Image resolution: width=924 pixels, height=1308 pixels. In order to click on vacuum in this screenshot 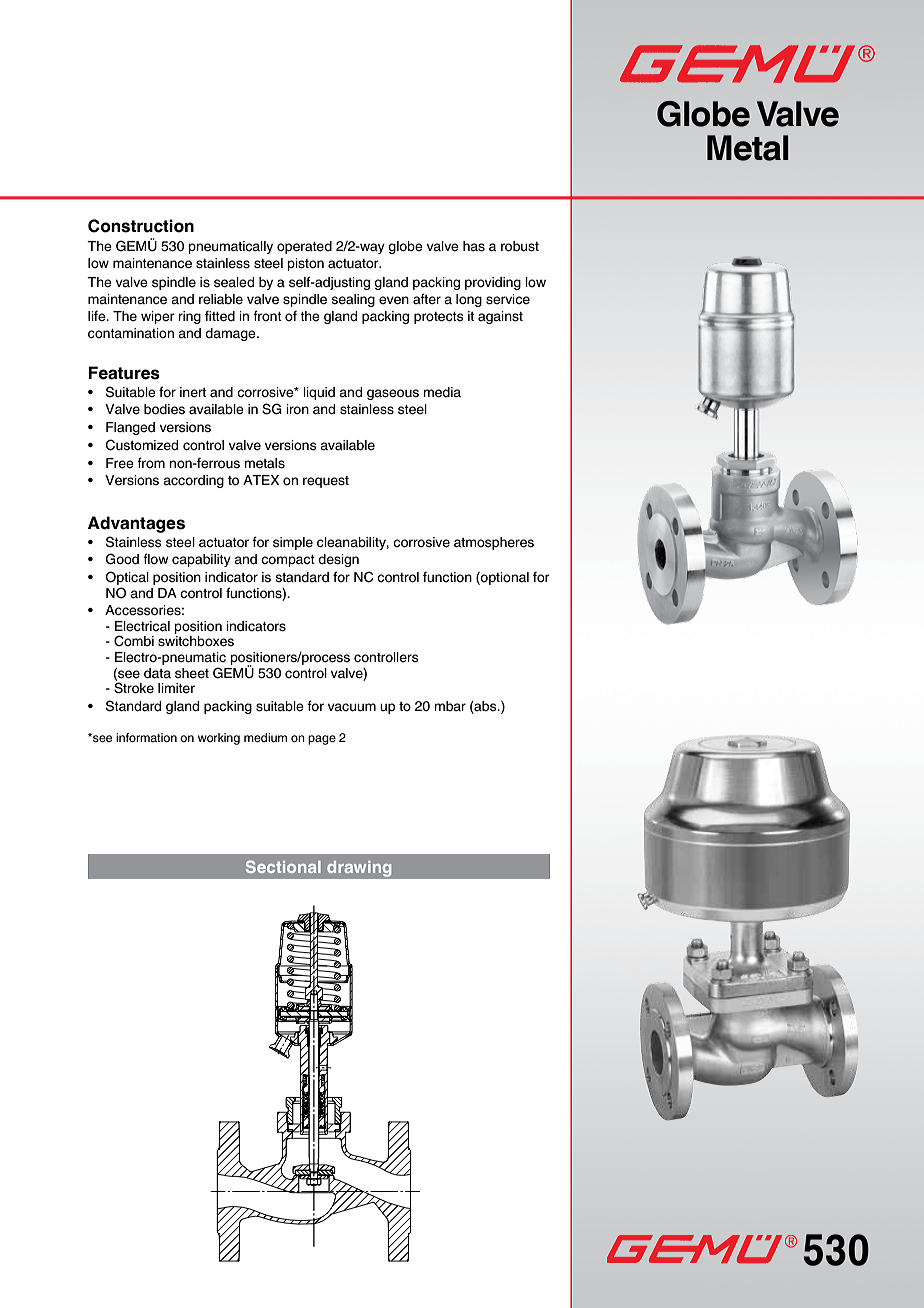, I will do `click(352, 707)`.
